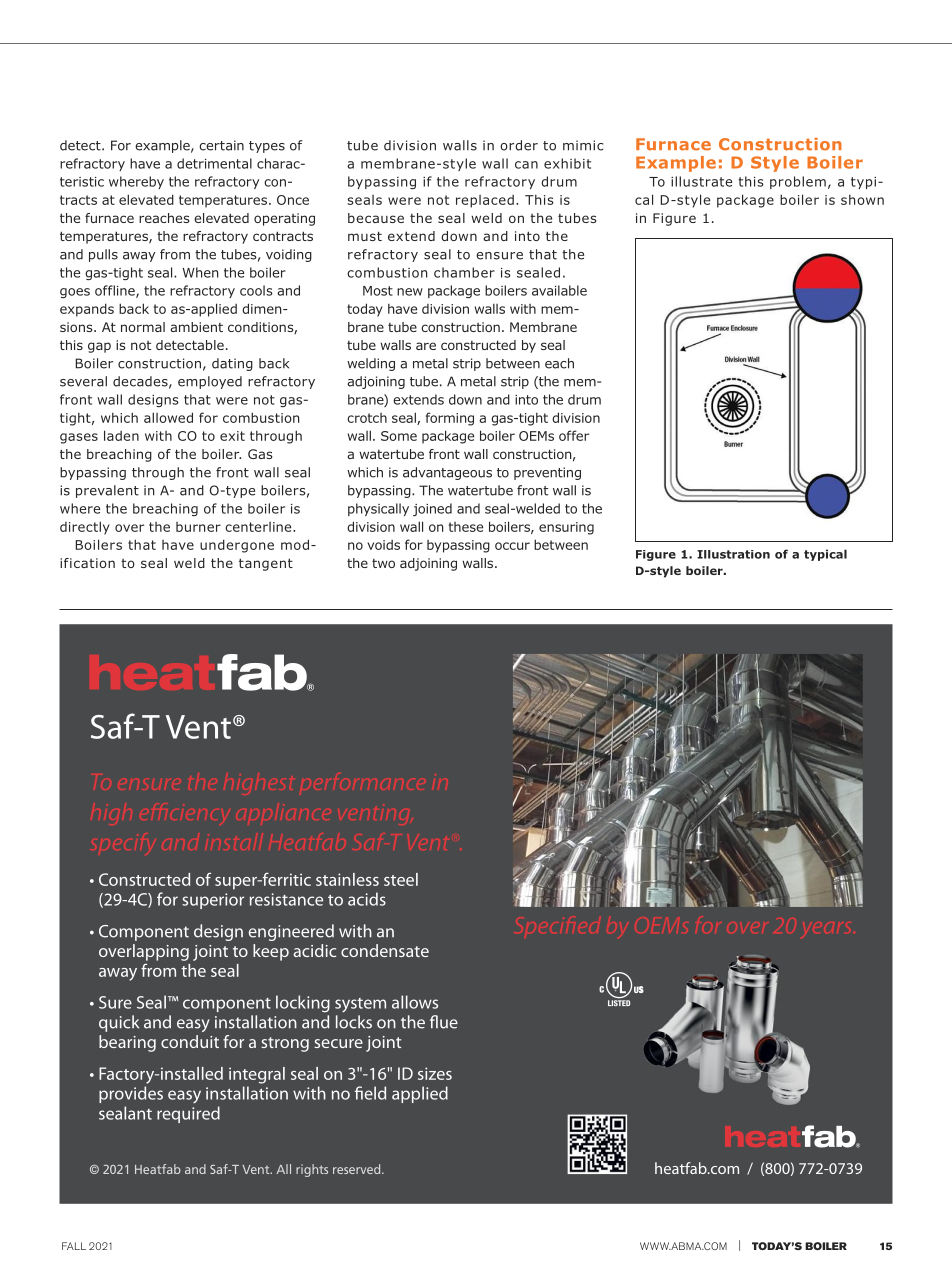  What do you see at coordinates (733, 554) in the page?
I see `Illustration` at bounding box center [733, 554].
